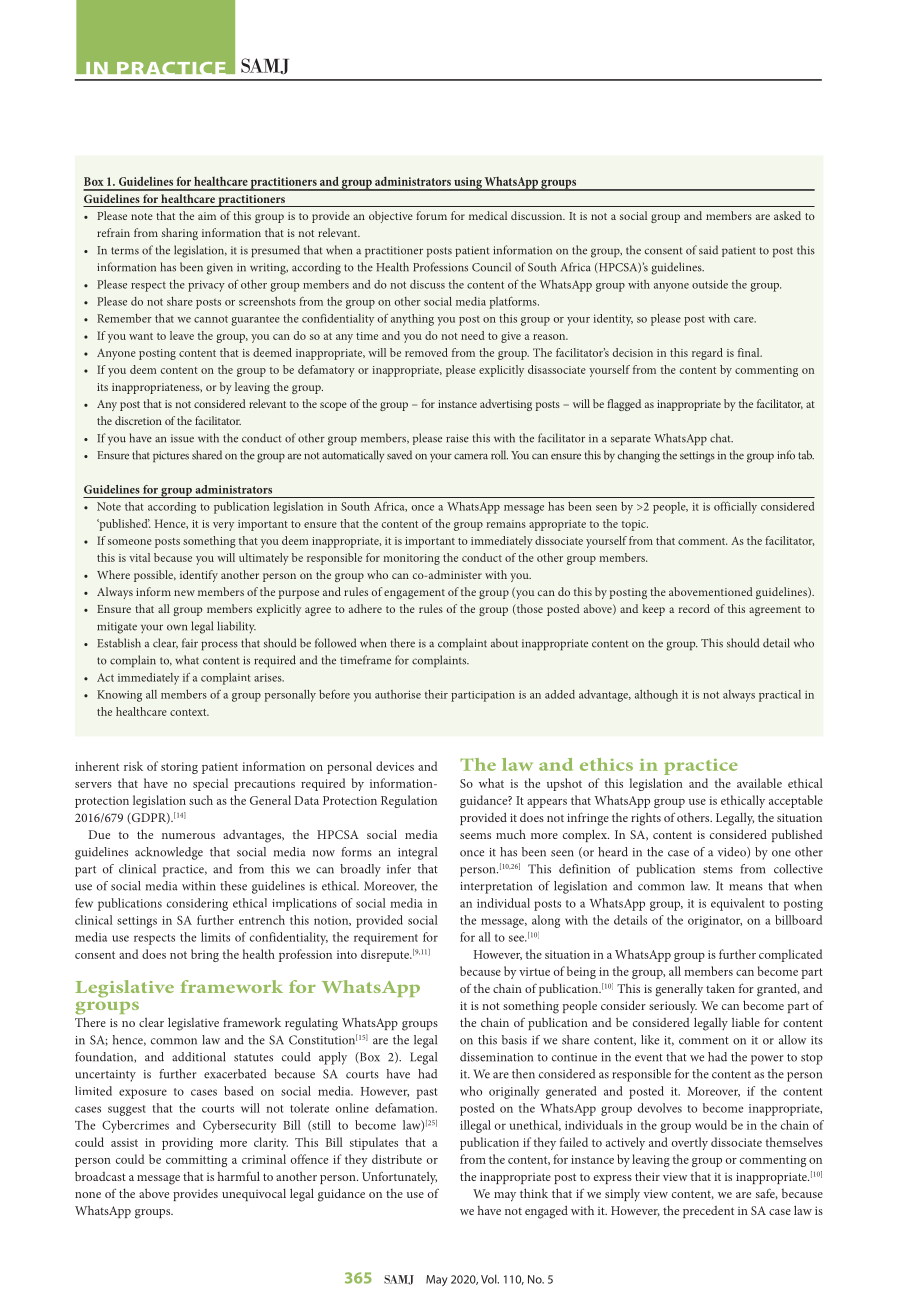 The height and width of the screenshot is (1308, 924). I want to click on monitoring, so click(411, 559).
